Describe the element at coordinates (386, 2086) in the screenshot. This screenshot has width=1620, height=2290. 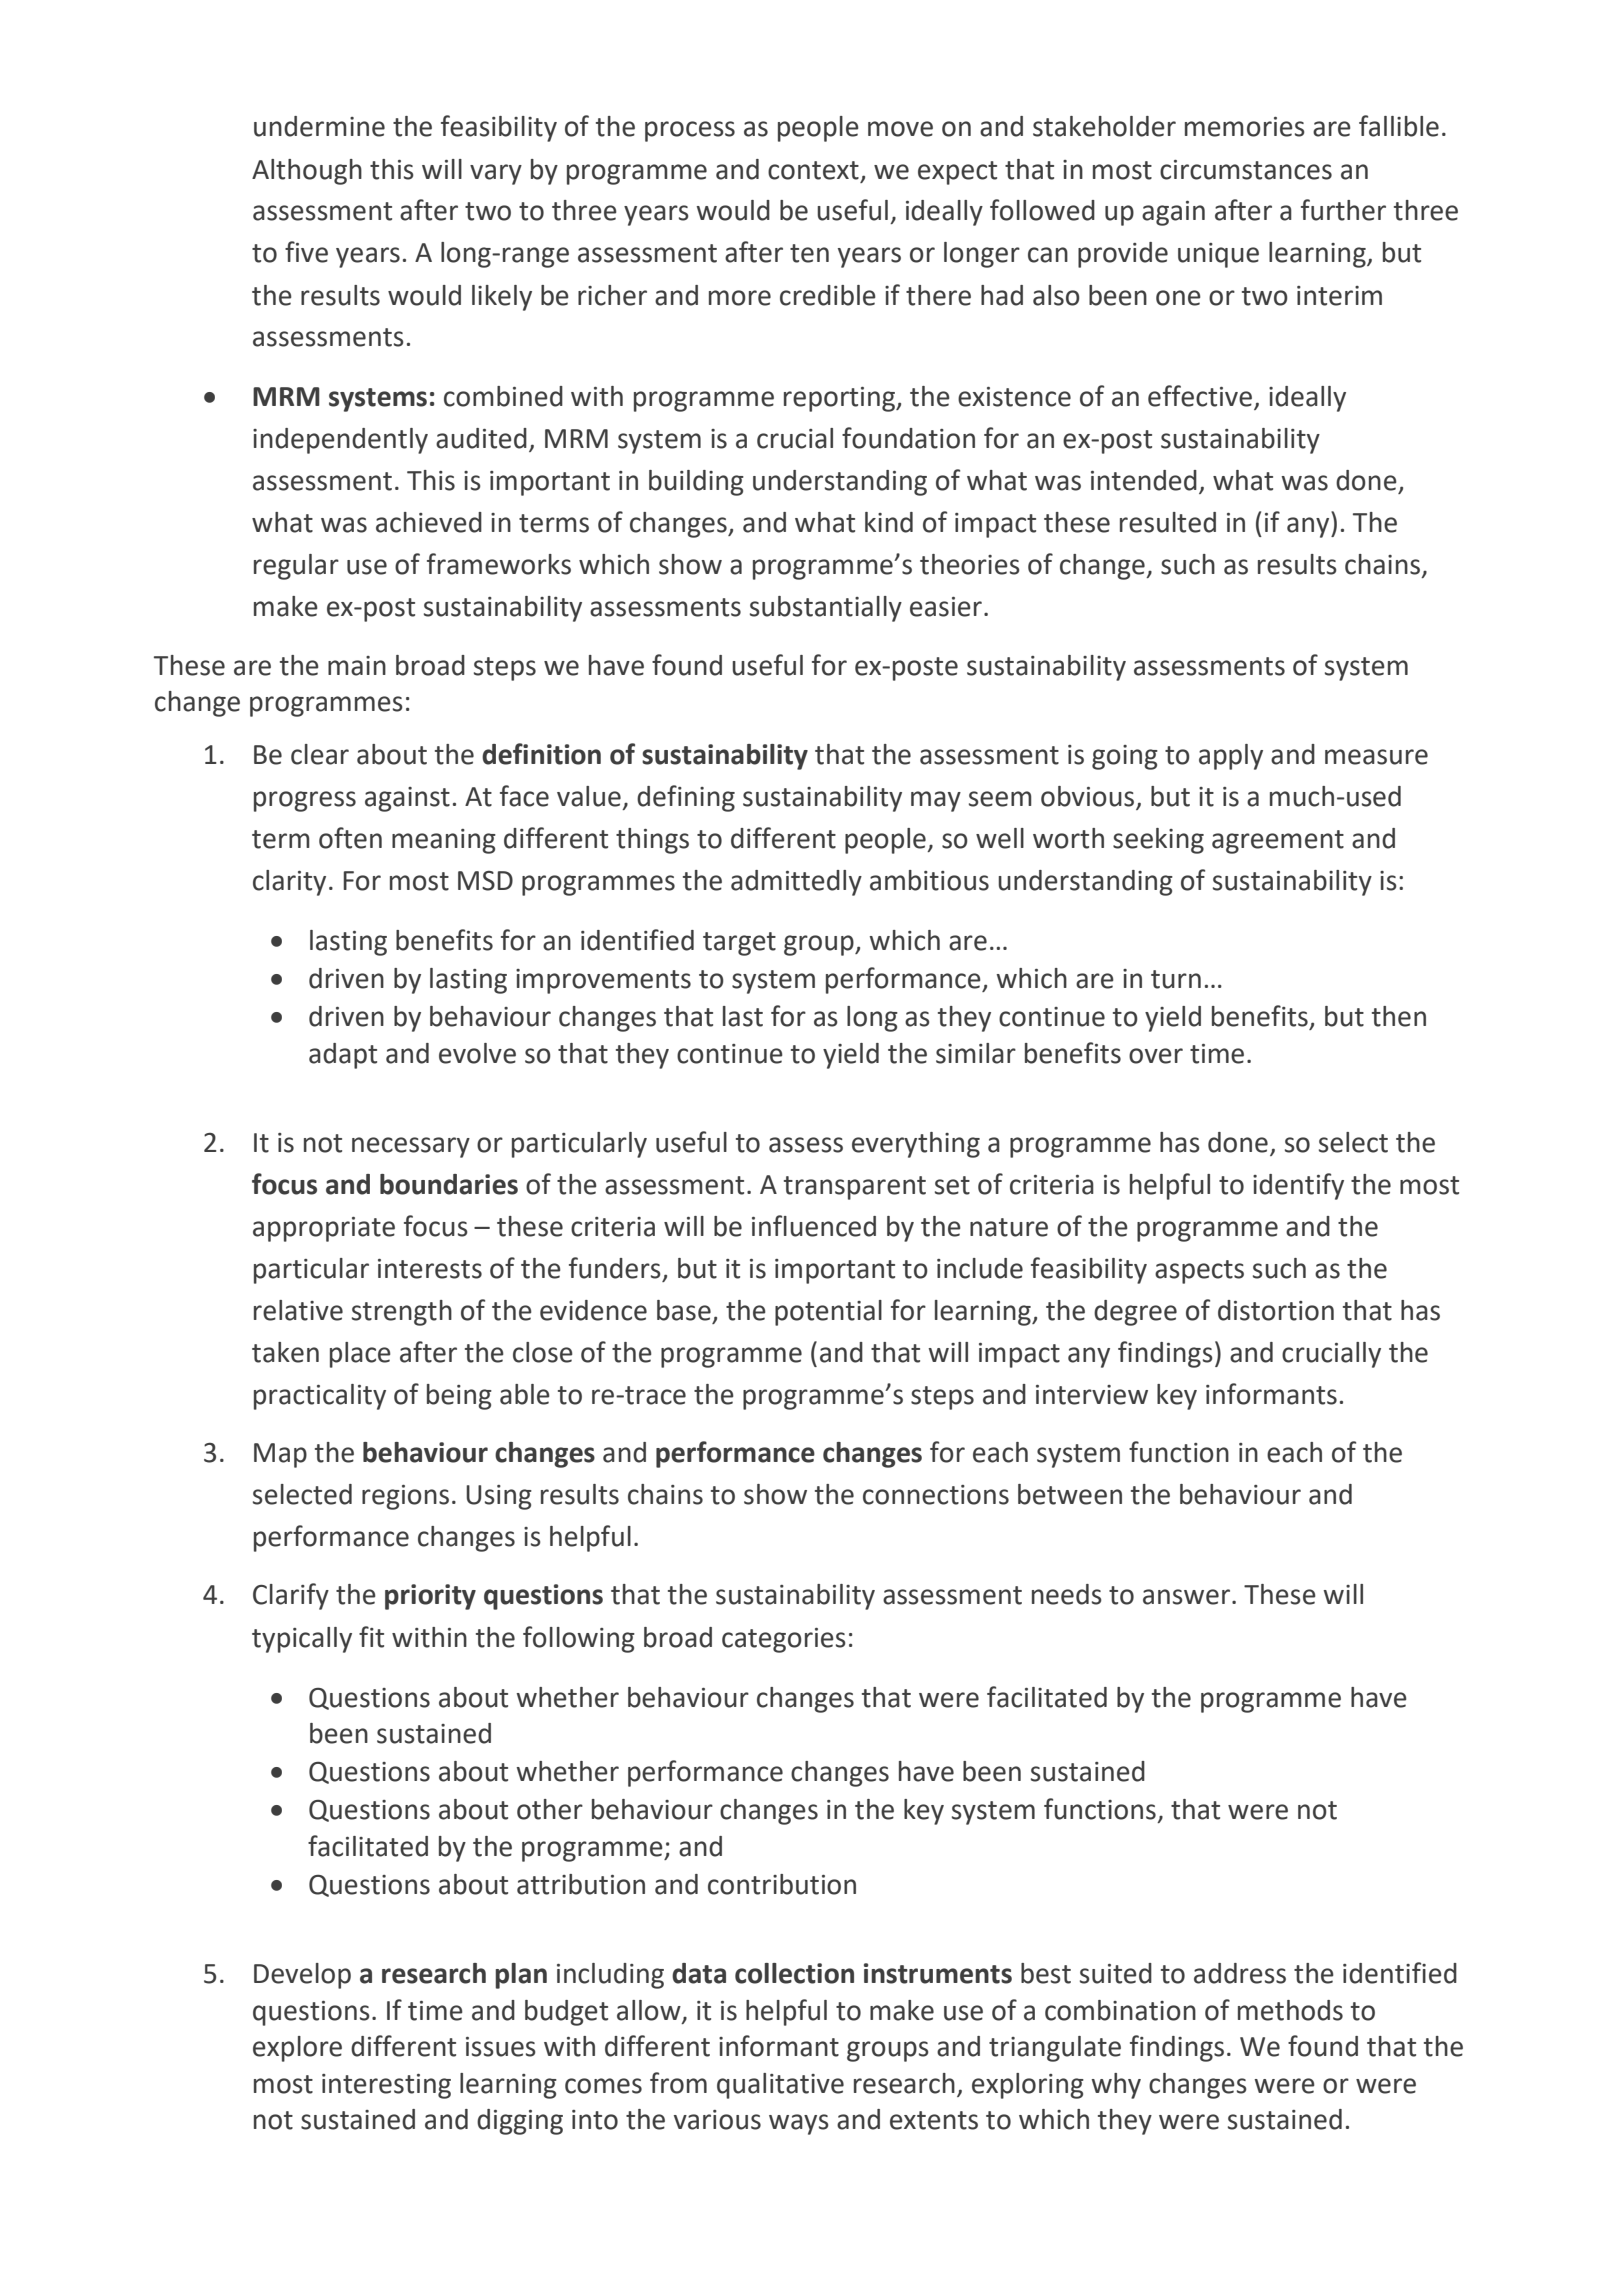
I see `interesting` at that location.
